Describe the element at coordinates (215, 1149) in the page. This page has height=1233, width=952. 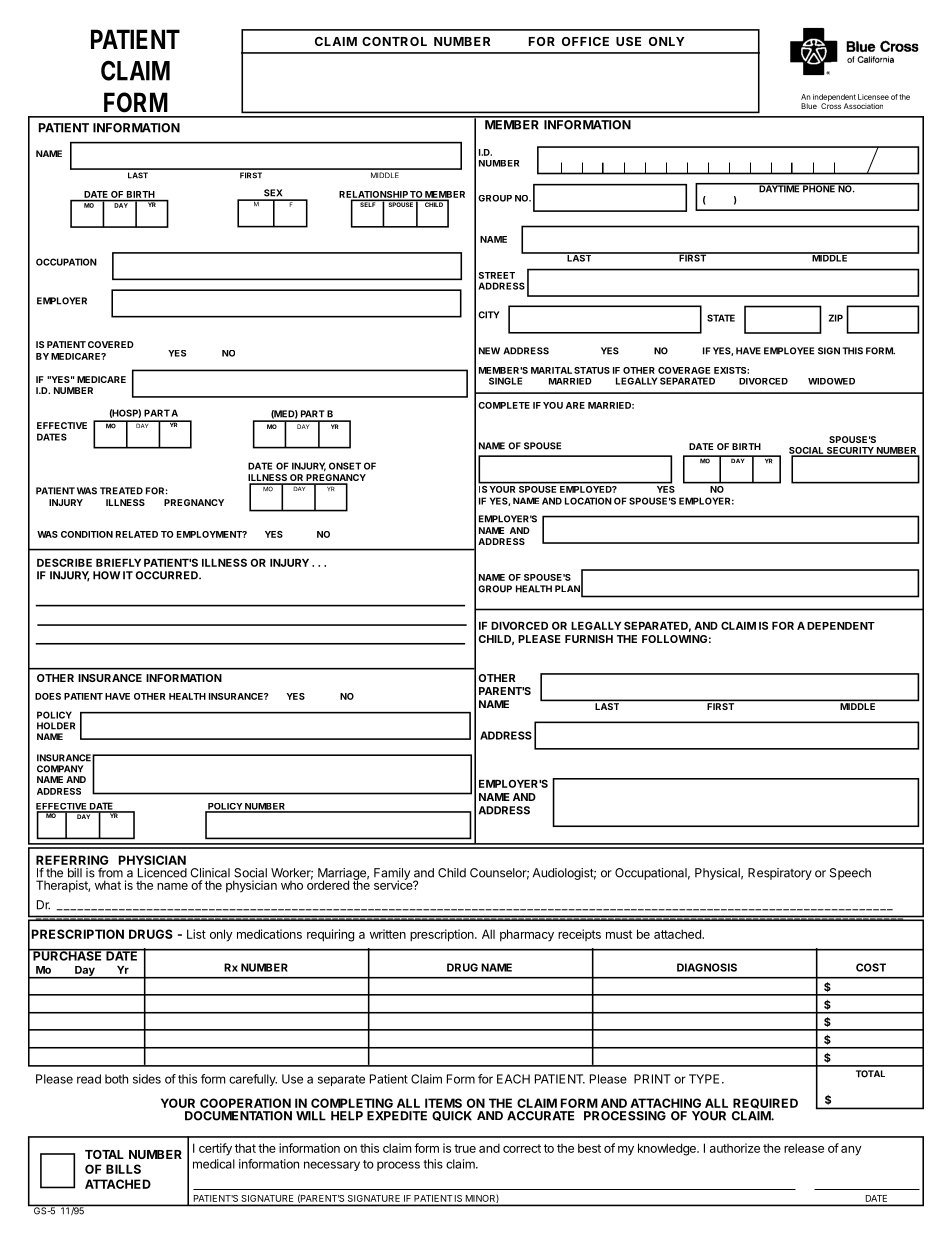
I see `certify` at that location.
